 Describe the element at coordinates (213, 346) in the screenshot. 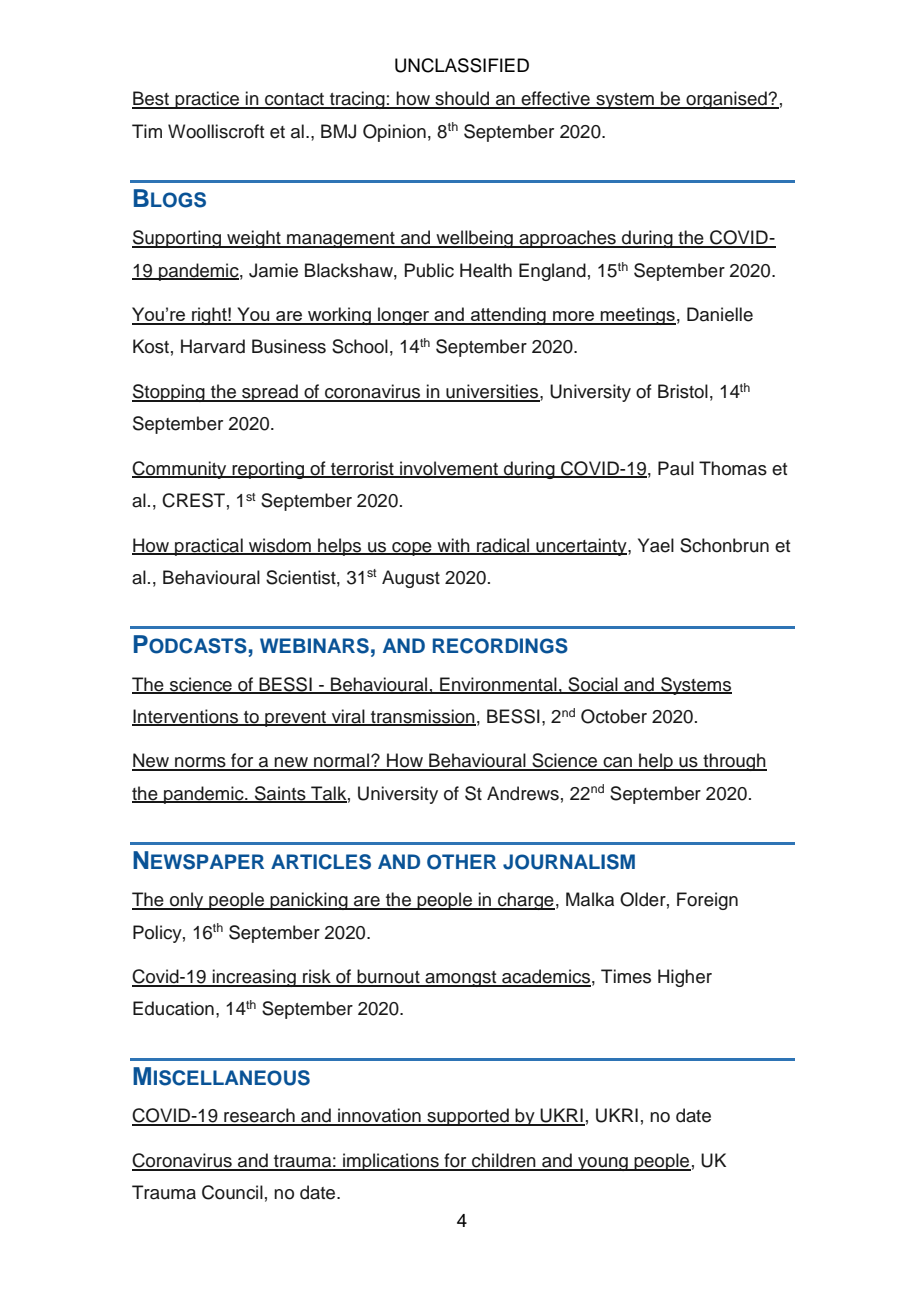

I see `Harvard` at that location.
